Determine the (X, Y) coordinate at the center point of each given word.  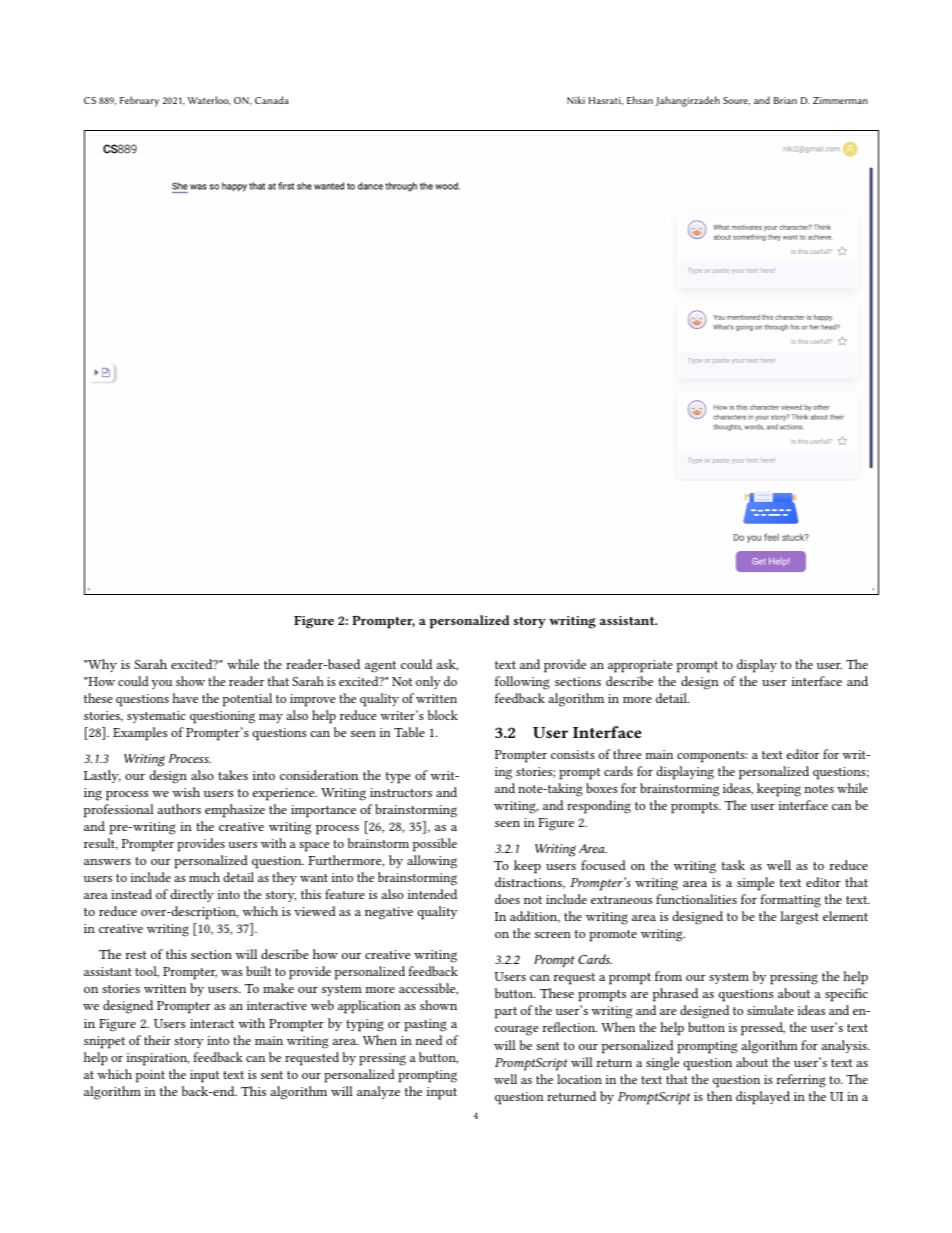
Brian (785, 100)
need (429, 1040)
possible (435, 845)
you (162, 684)
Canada (272, 100)
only (428, 682)
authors (179, 809)
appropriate (640, 666)
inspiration (158, 1059)
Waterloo (209, 101)
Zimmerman (840, 100)
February (139, 101)
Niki (576, 100)
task (733, 865)
